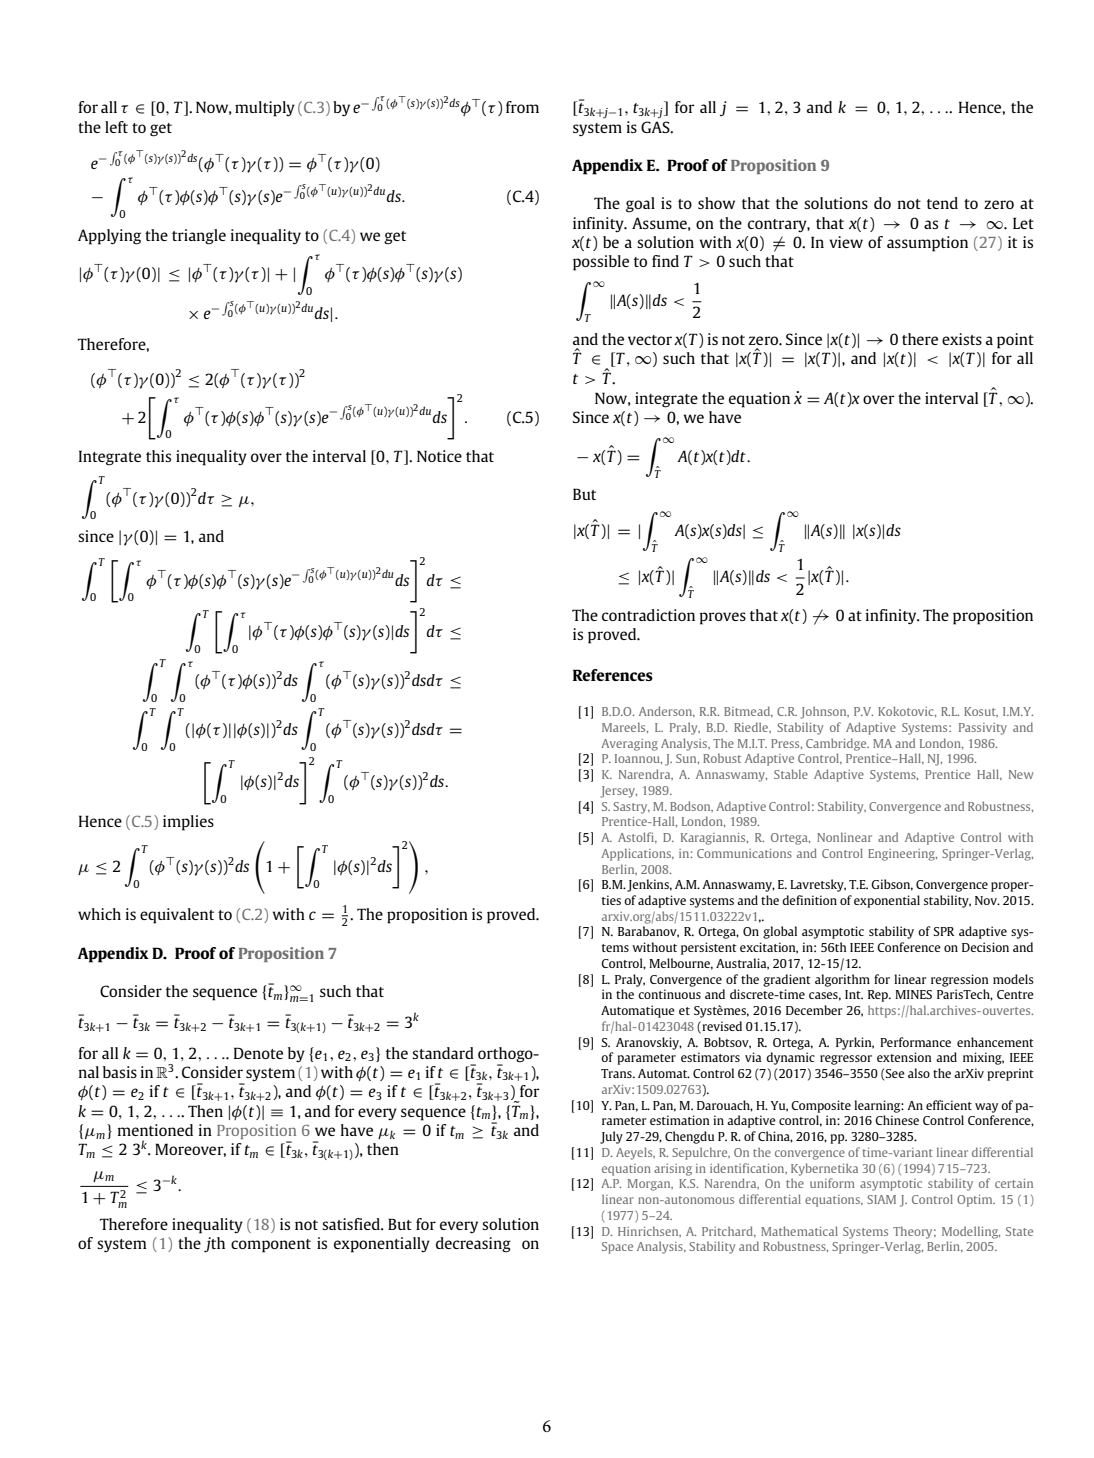  Describe the element at coordinates (158, 456) in the page. I see `this` at that location.
